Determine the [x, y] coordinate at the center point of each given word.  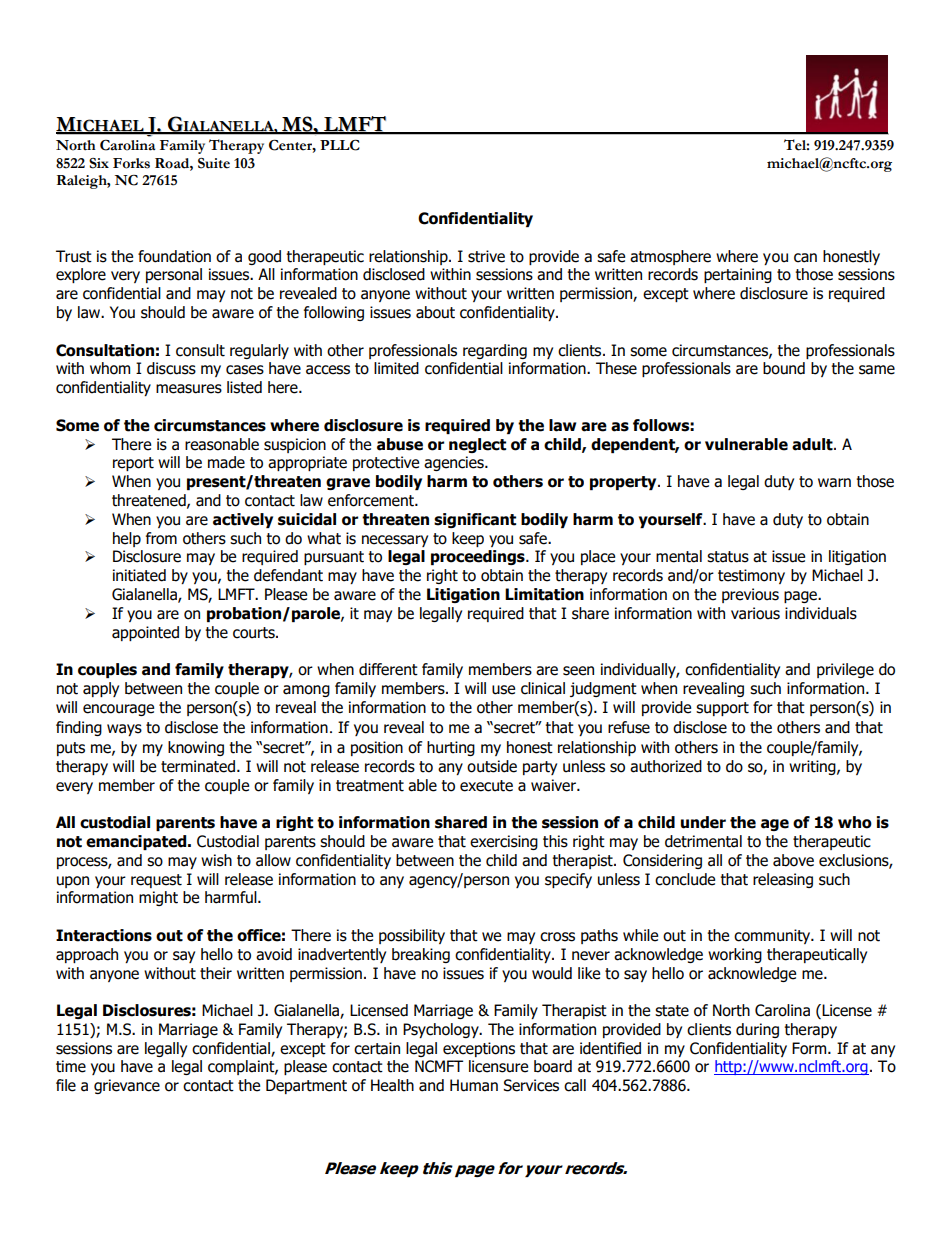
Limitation [544, 594]
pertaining [738, 275]
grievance [127, 1086]
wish [216, 860]
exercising [504, 842]
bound [784, 368]
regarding [495, 351]
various [755, 613]
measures [189, 389]
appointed [145, 633]
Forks [131, 163]
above [793, 860]
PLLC [340, 145]
